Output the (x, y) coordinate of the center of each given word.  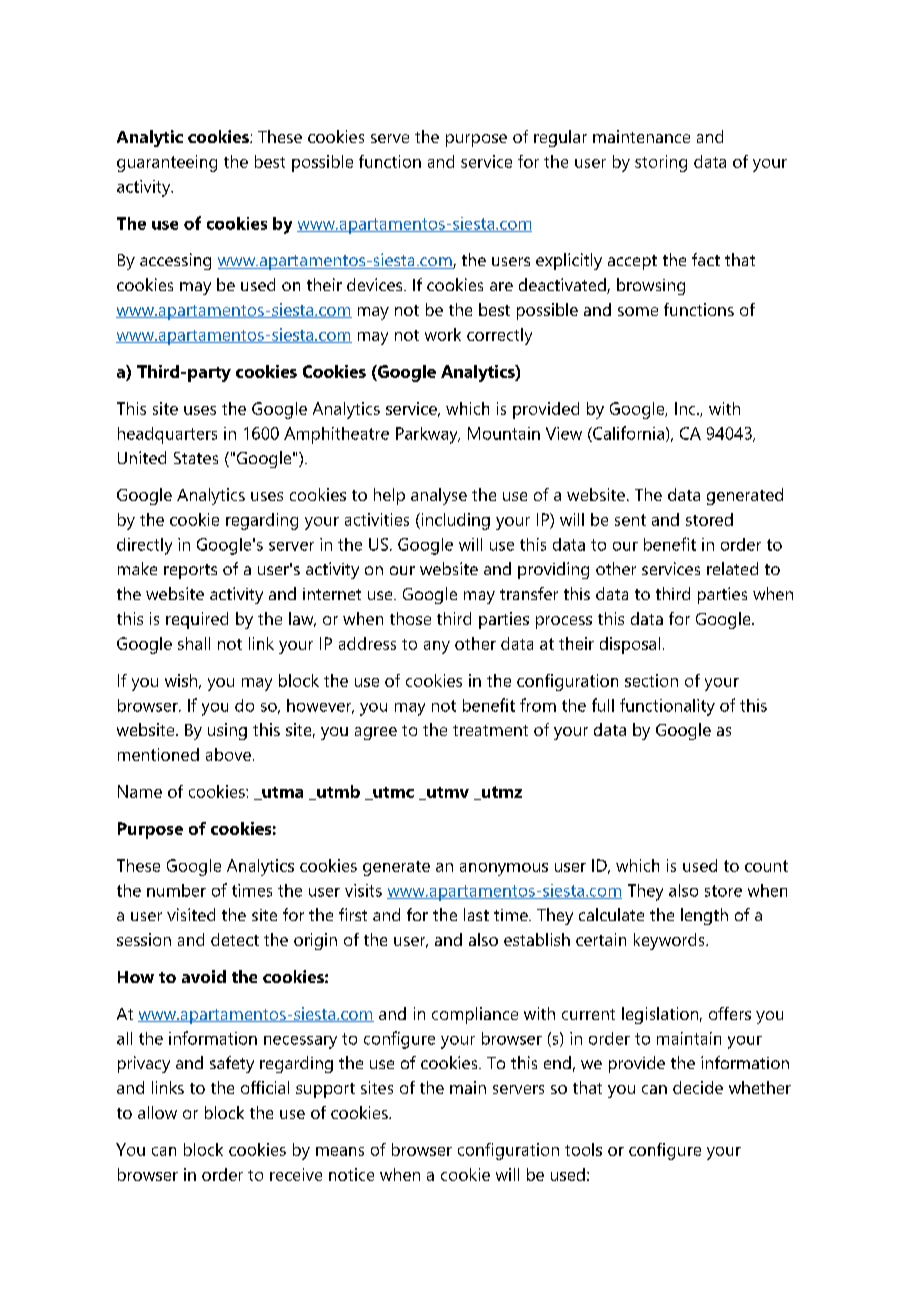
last (476, 914)
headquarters (167, 435)
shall (194, 643)
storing (661, 163)
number (176, 890)
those (410, 618)
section (651, 680)
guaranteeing (167, 163)
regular (560, 138)
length (704, 916)
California (627, 434)
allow (157, 1112)
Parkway (428, 435)
